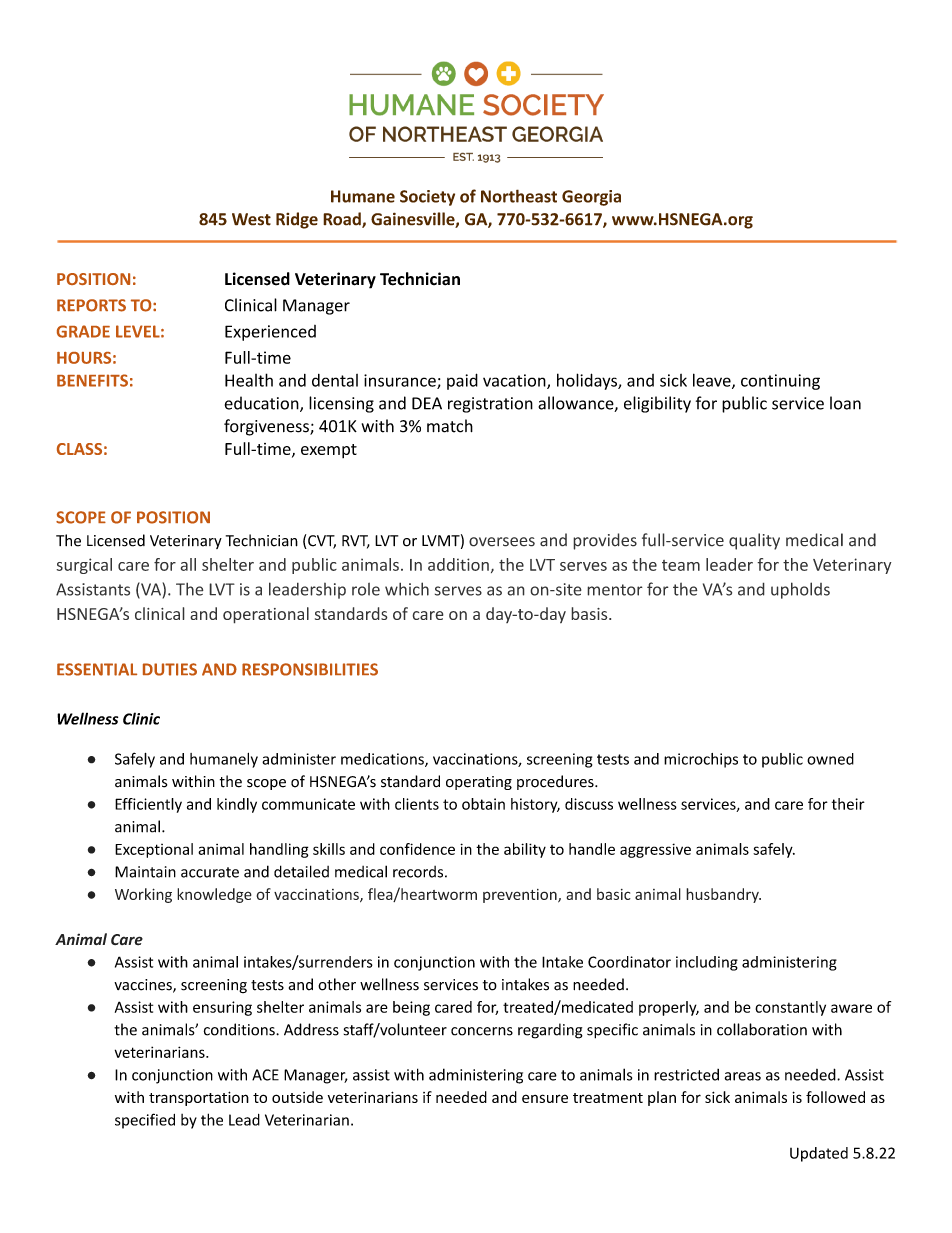 This image has height=1233, width=952. What do you see at coordinates (458, 564) in the image?
I see `addition` at bounding box center [458, 564].
